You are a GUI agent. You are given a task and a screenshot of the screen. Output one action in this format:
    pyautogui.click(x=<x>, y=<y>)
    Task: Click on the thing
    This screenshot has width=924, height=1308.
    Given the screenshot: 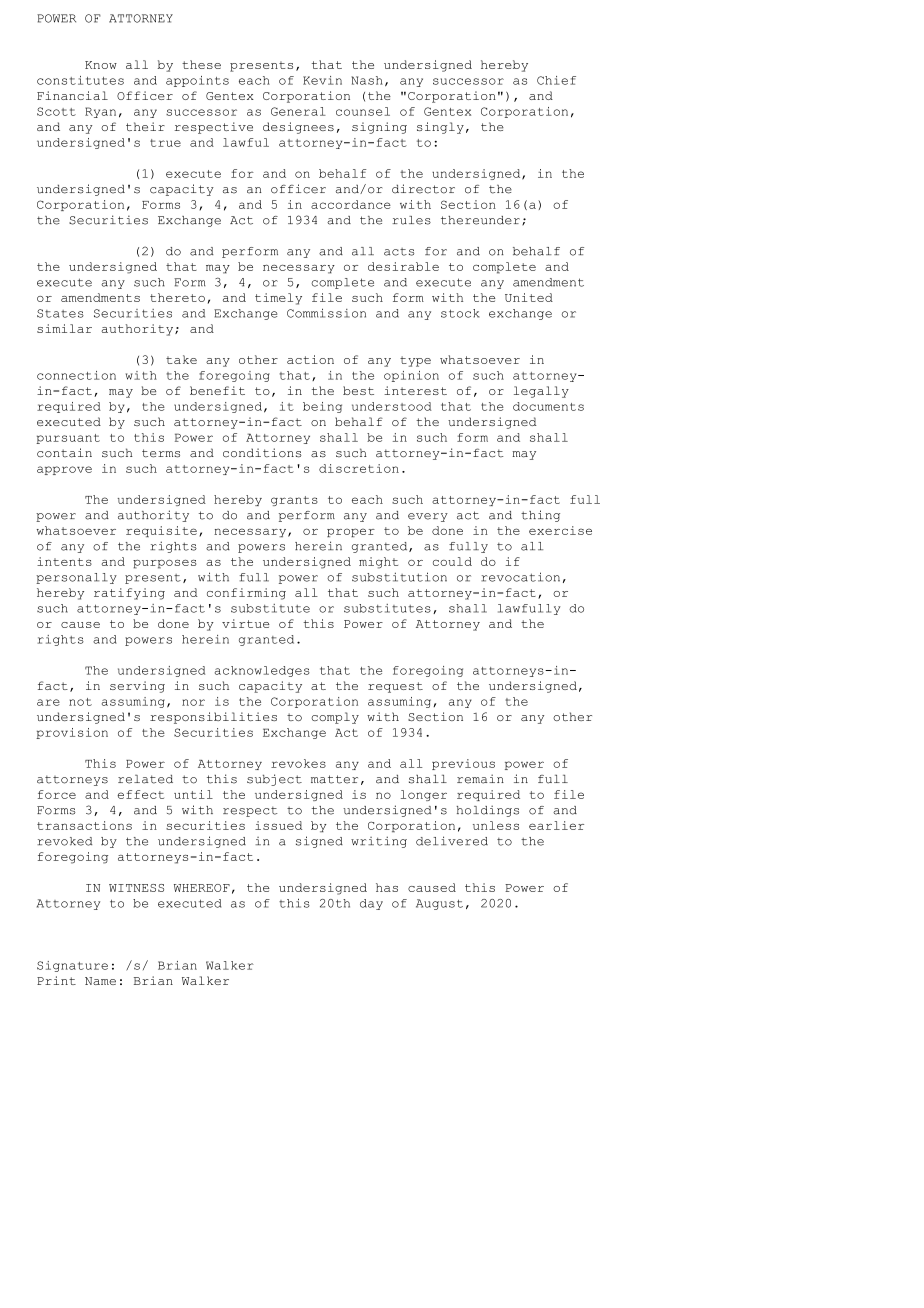 What is the action you would take?
    pyautogui.click(x=540, y=516)
